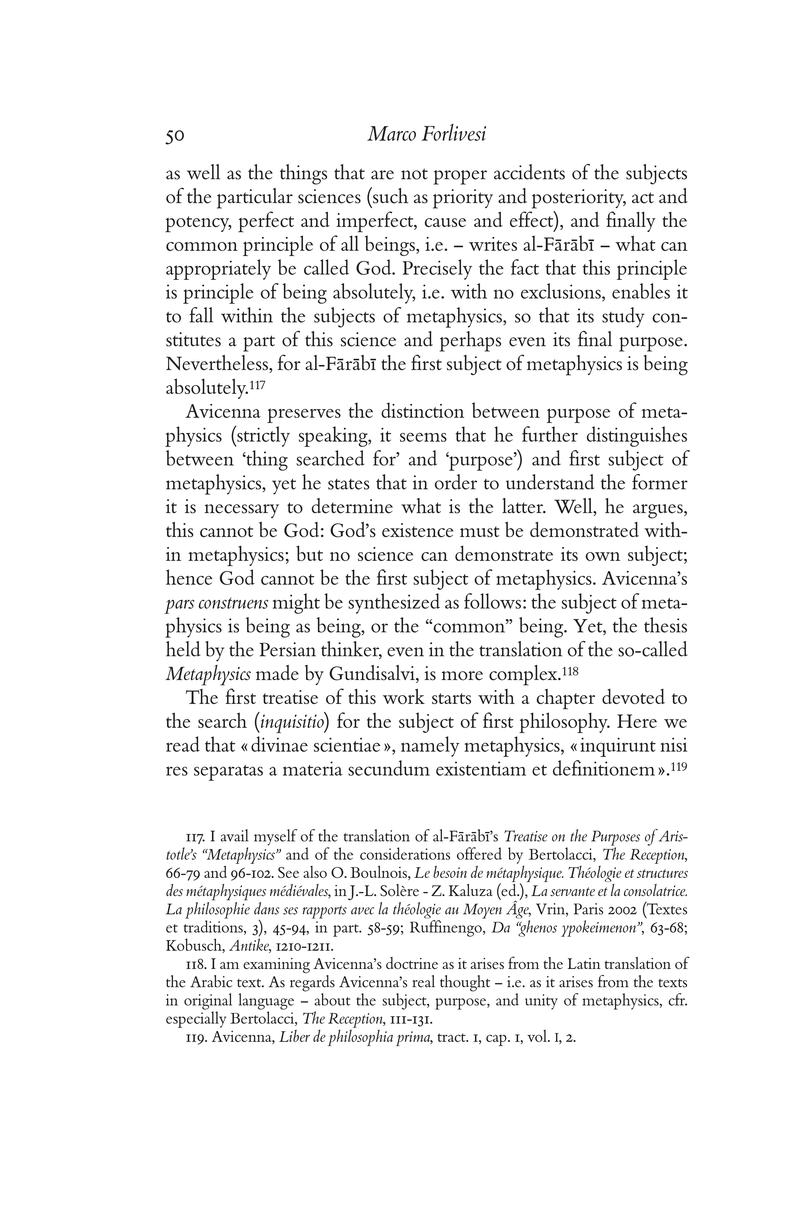 The width and height of the document is (803, 1205). I want to click on hence, so click(189, 577).
